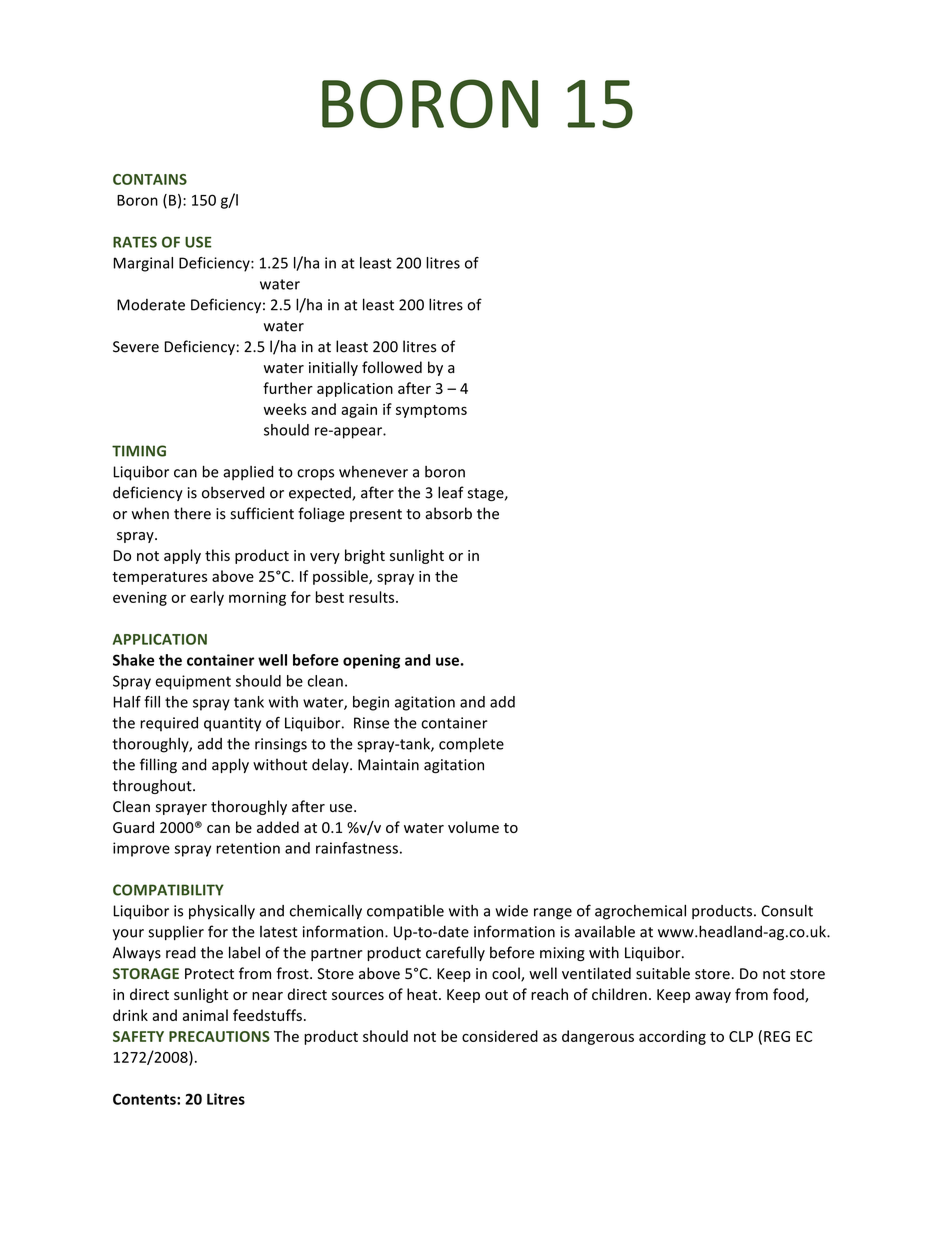 The height and width of the screenshot is (1233, 952). What do you see at coordinates (392, 367) in the screenshot?
I see `followed` at bounding box center [392, 367].
